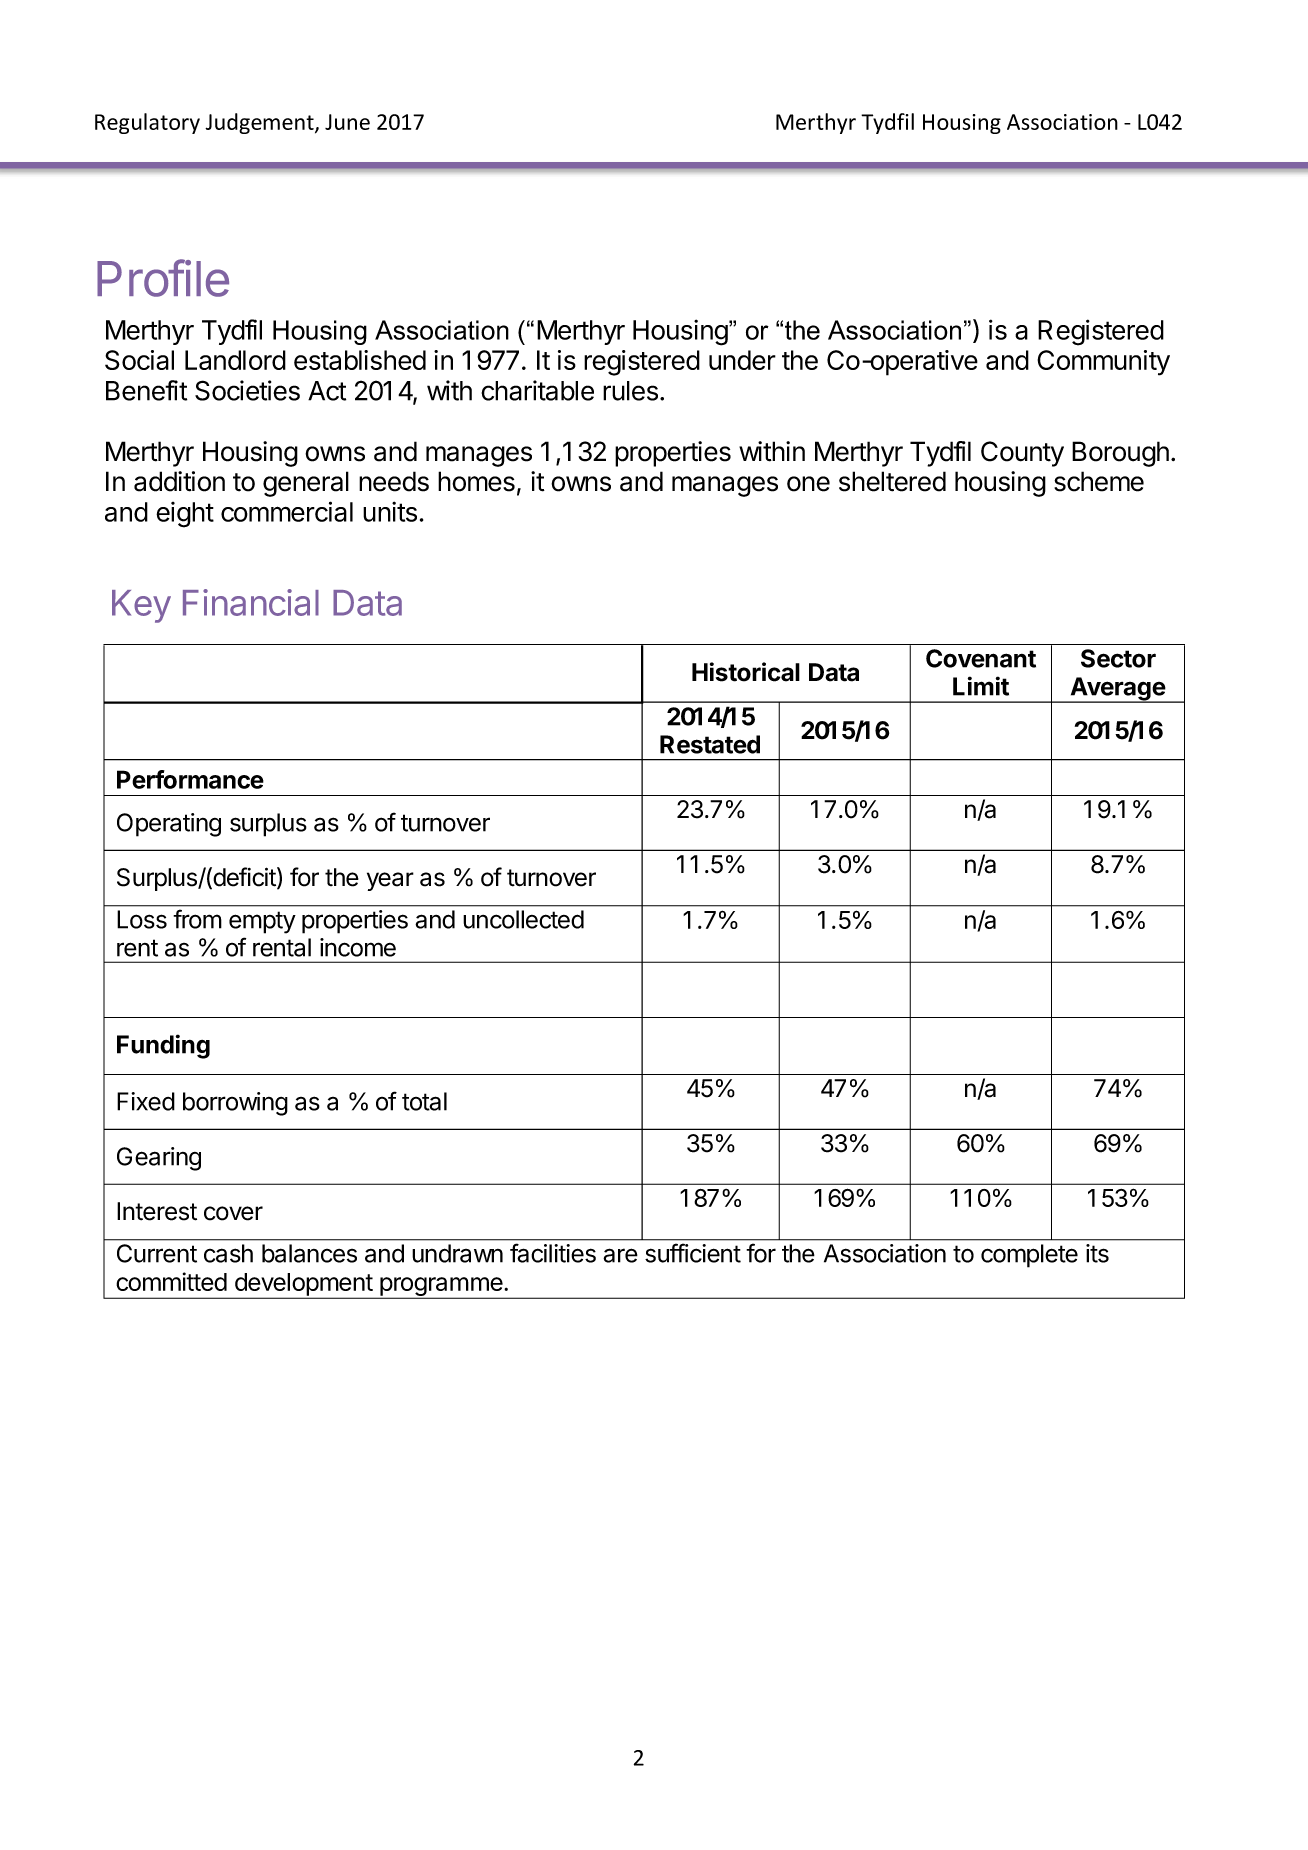 The width and height of the screenshot is (1308, 1850). I want to click on cash, so click(228, 1253).
